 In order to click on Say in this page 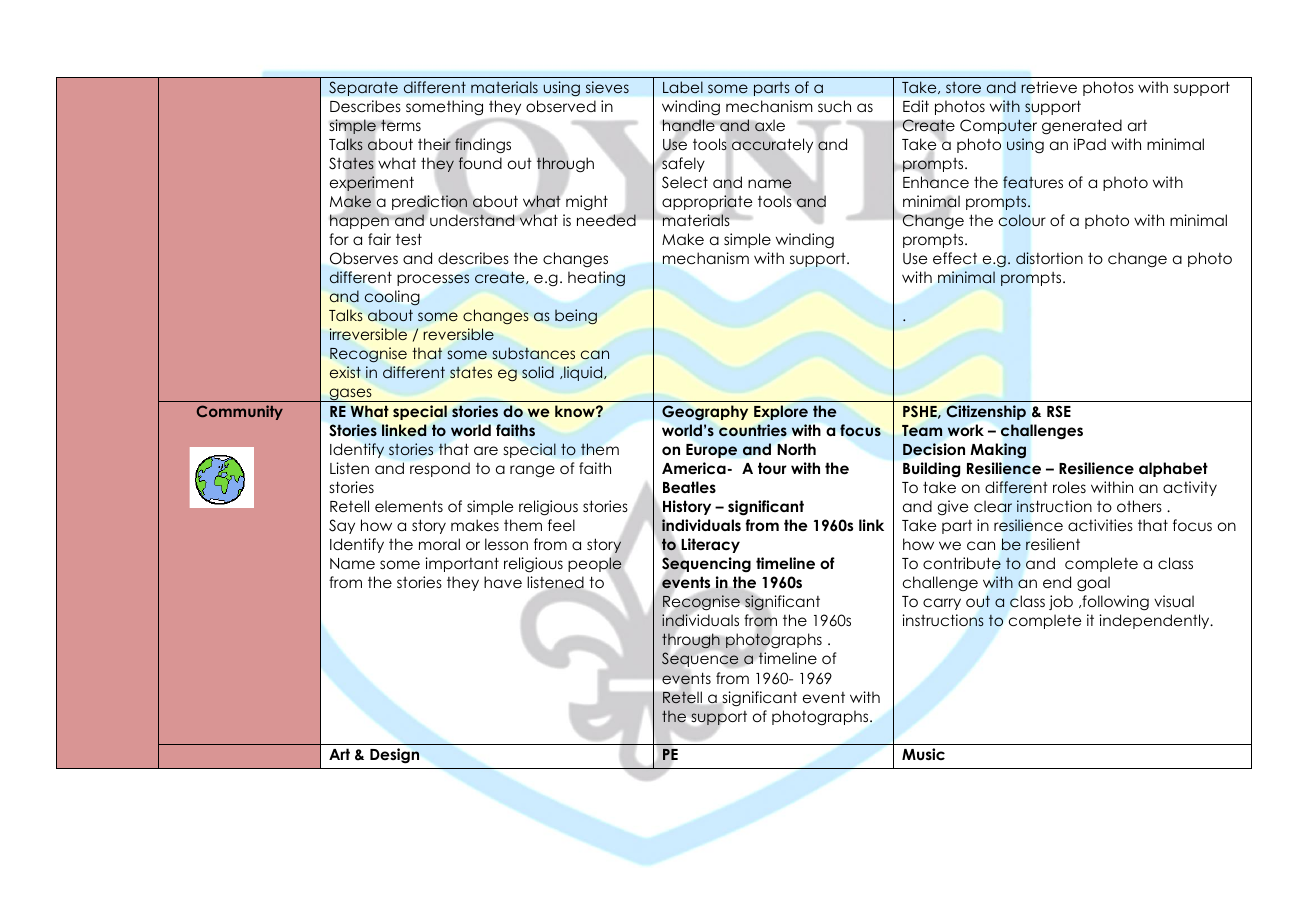, I will do `click(342, 526)`.
